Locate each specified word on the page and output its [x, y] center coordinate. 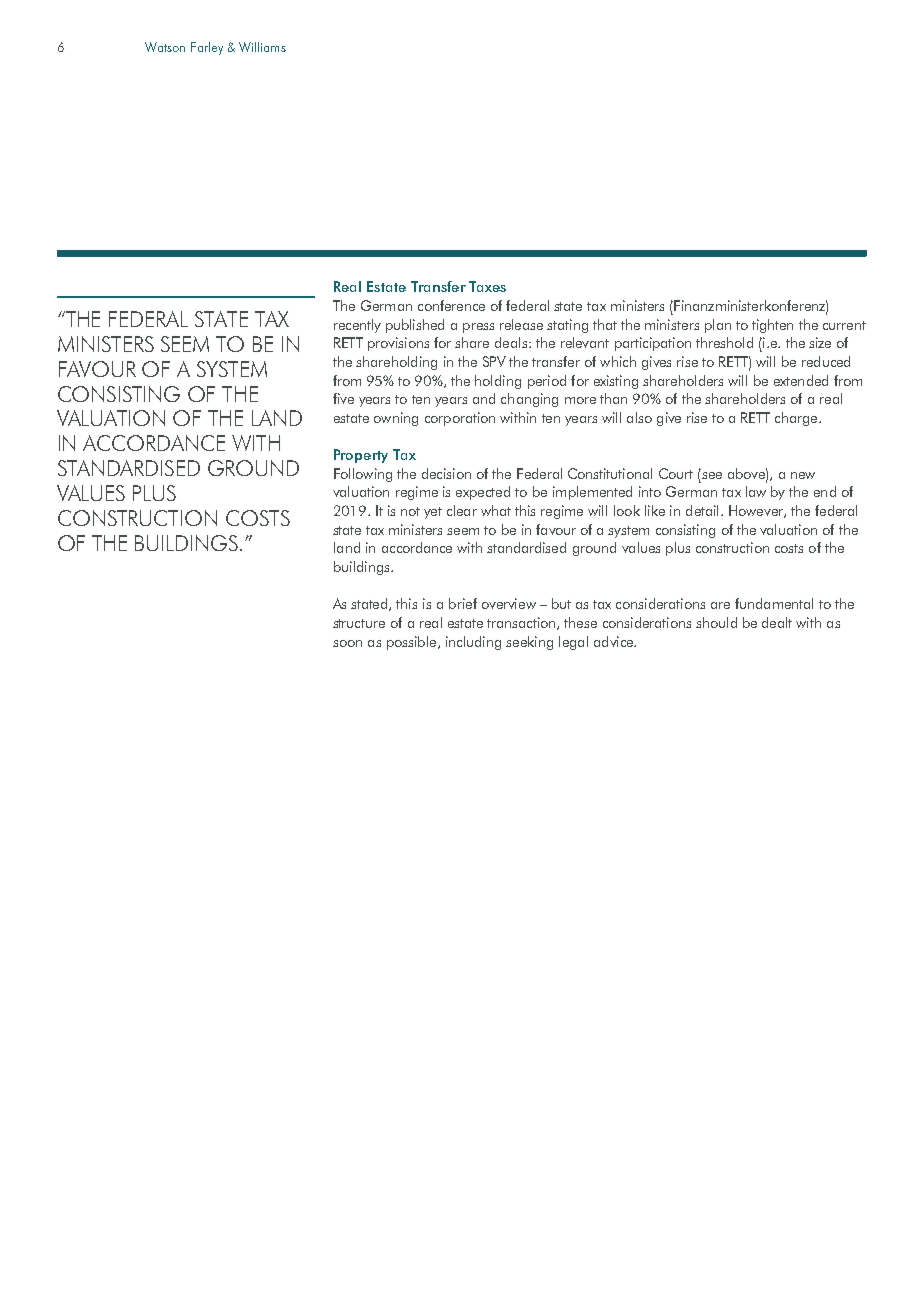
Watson [165, 47]
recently [357, 326]
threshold [724, 342]
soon [347, 643]
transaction [522, 623]
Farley [207, 48]
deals [512, 342]
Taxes [487, 286]
